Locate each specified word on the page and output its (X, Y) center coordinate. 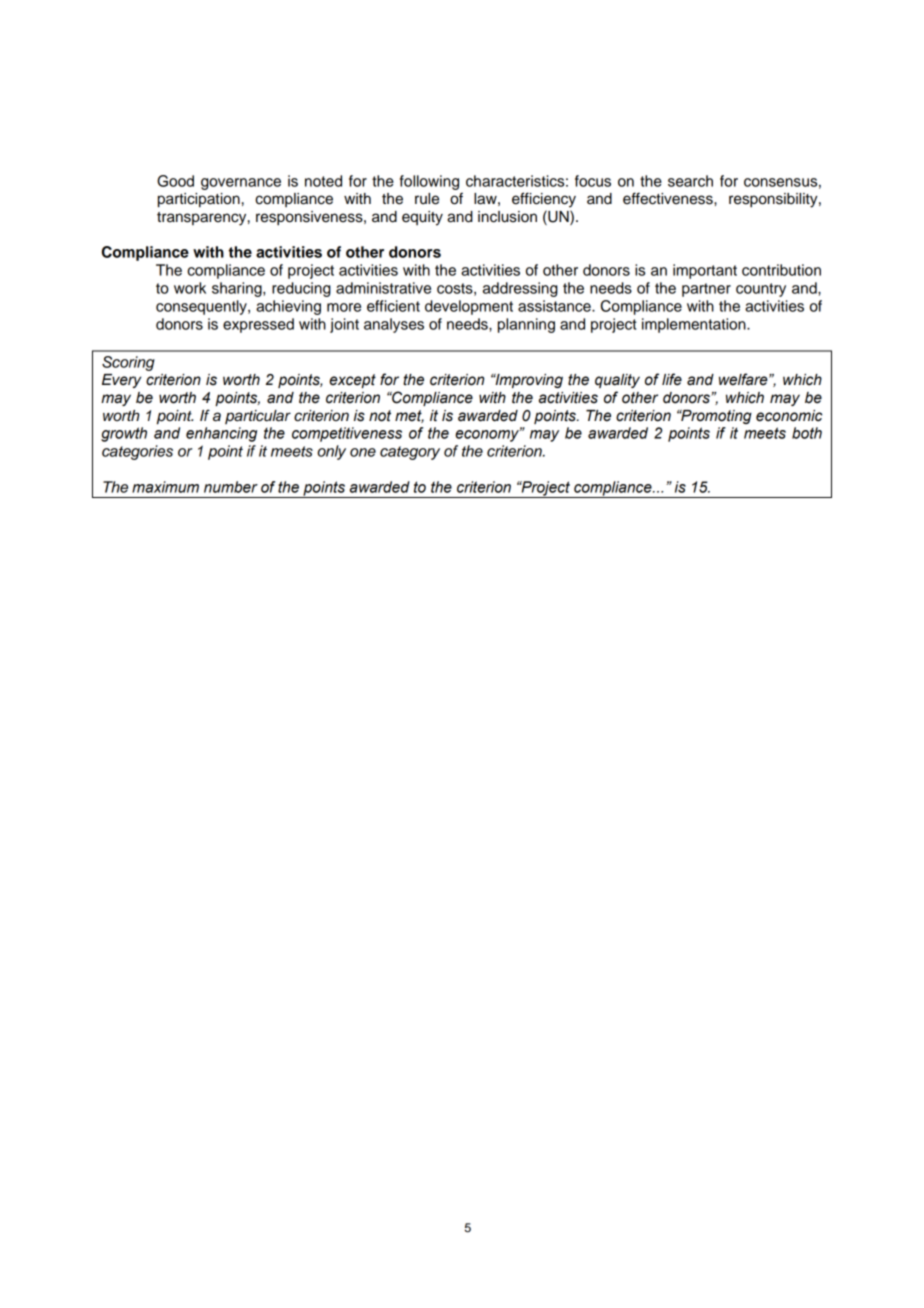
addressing (520, 289)
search (690, 181)
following (429, 182)
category (410, 453)
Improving (528, 380)
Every (121, 381)
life (672, 379)
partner (706, 290)
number (231, 487)
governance (241, 184)
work (190, 288)
